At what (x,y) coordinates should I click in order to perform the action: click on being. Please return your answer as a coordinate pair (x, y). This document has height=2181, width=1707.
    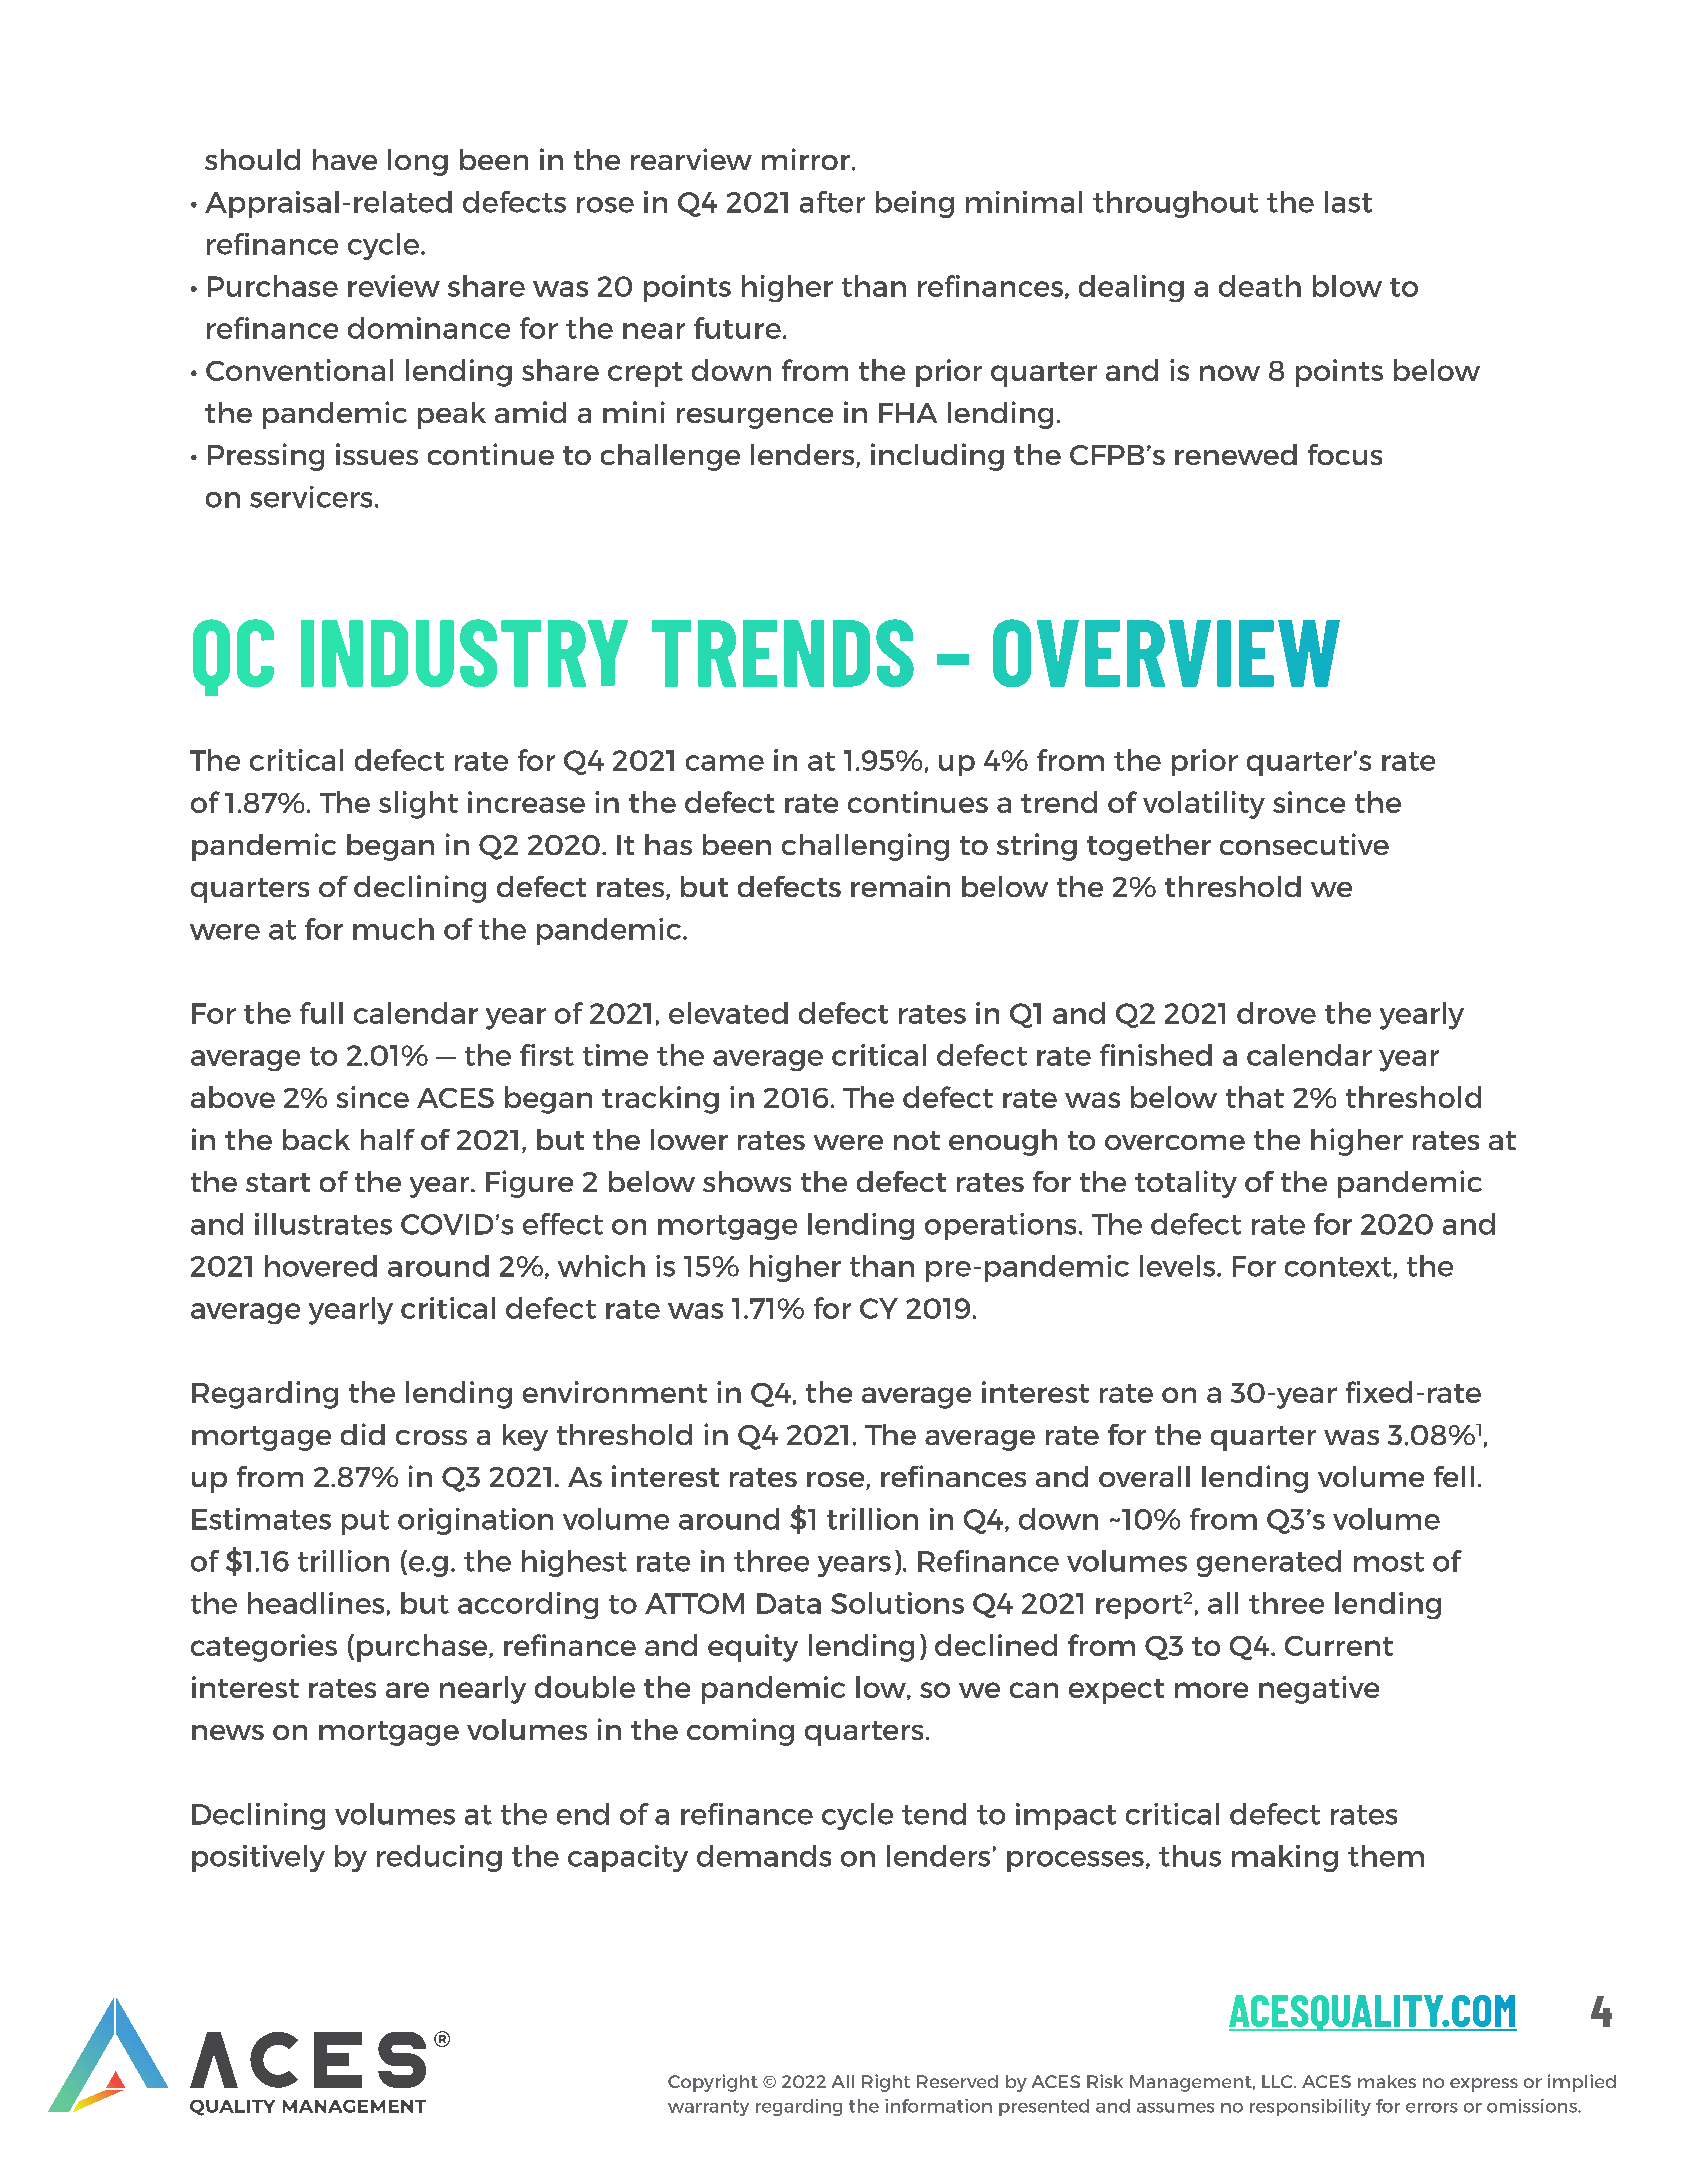
    Looking at the image, I should click on (915, 204).
